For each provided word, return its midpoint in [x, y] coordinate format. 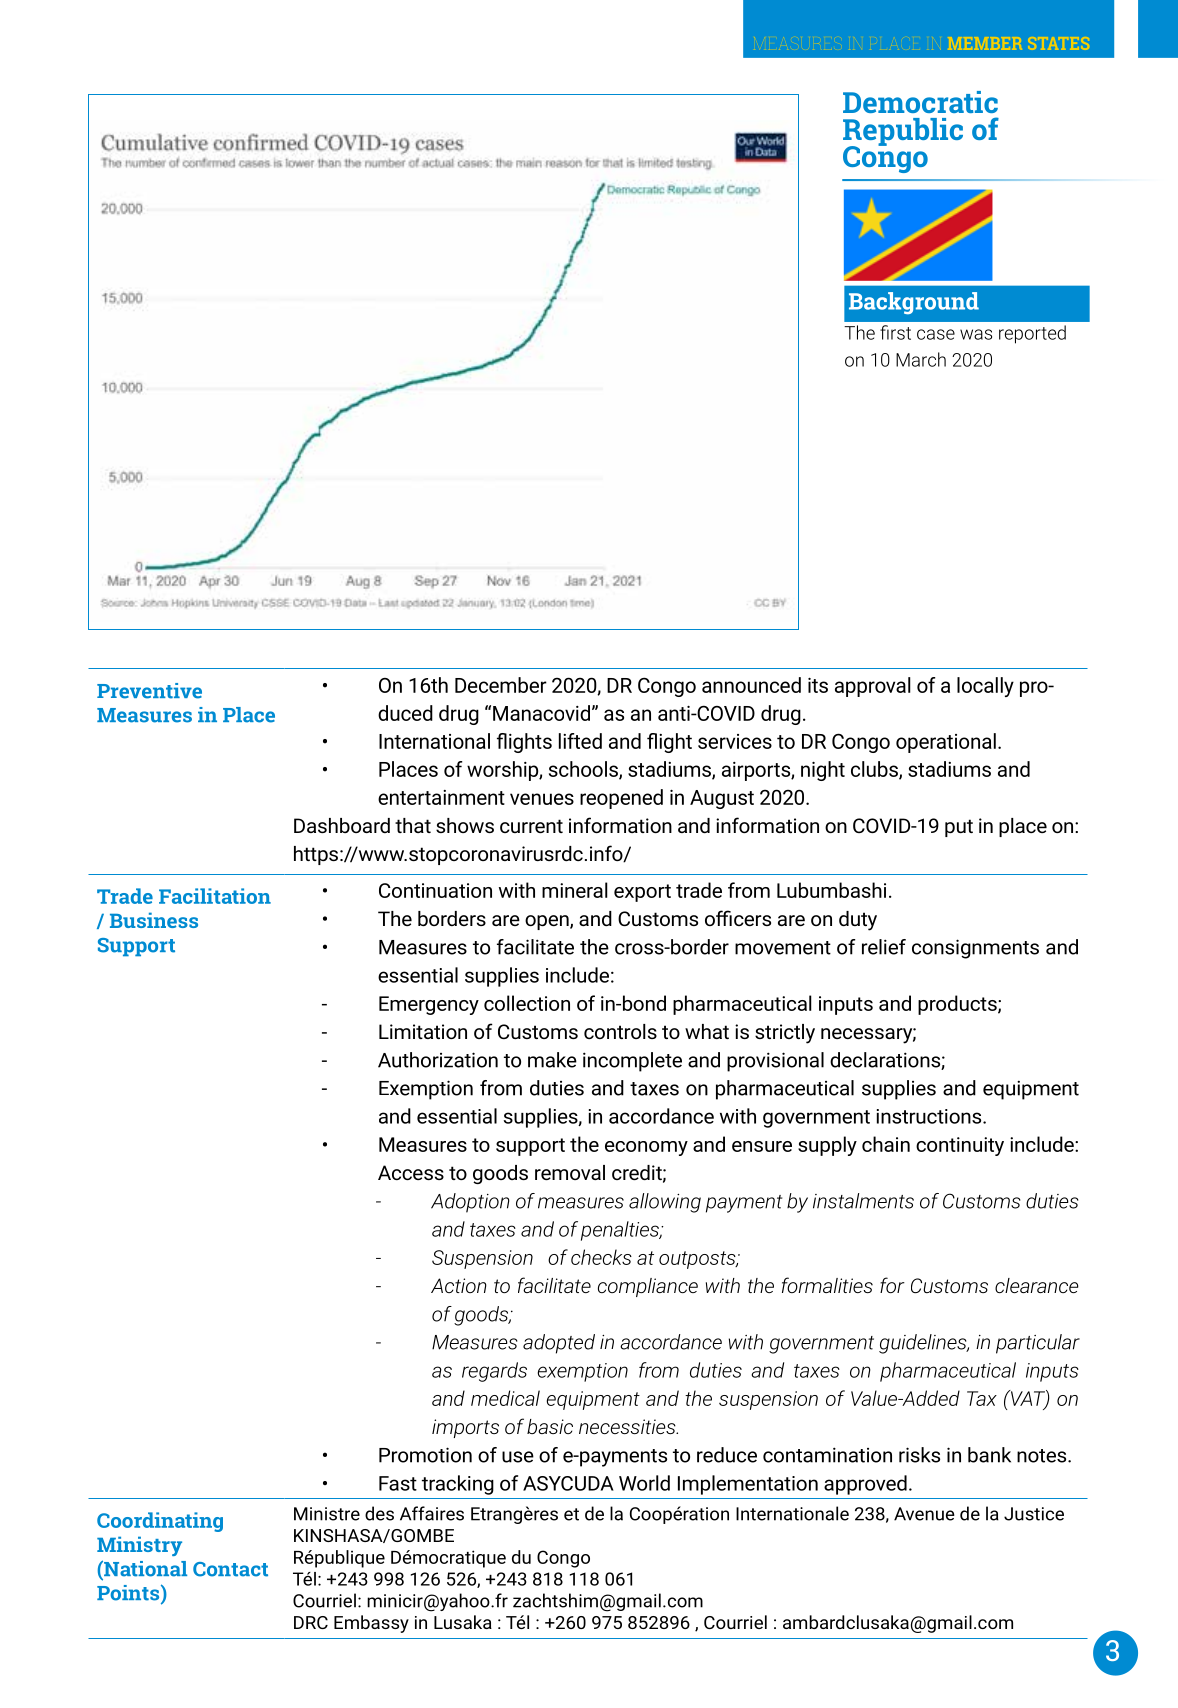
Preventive [149, 691]
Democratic [920, 102]
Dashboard [342, 825]
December [501, 685]
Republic [903, 133]
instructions [930, 1116]
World [644, 1483]
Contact [230, 1569]
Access [411, 1172]
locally [985, 687]
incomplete [632, 1062]
